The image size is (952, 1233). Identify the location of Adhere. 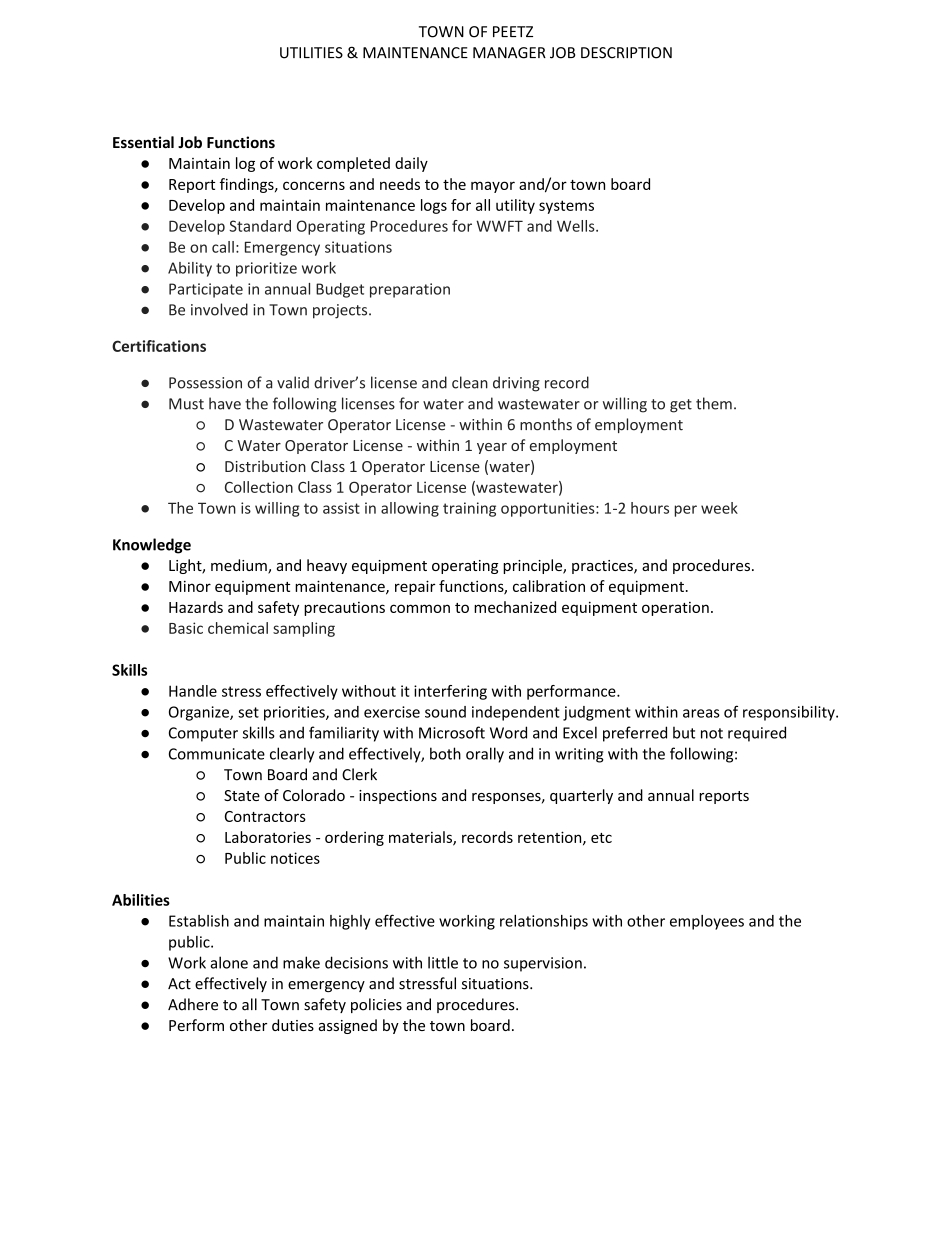
(193, 1004).
